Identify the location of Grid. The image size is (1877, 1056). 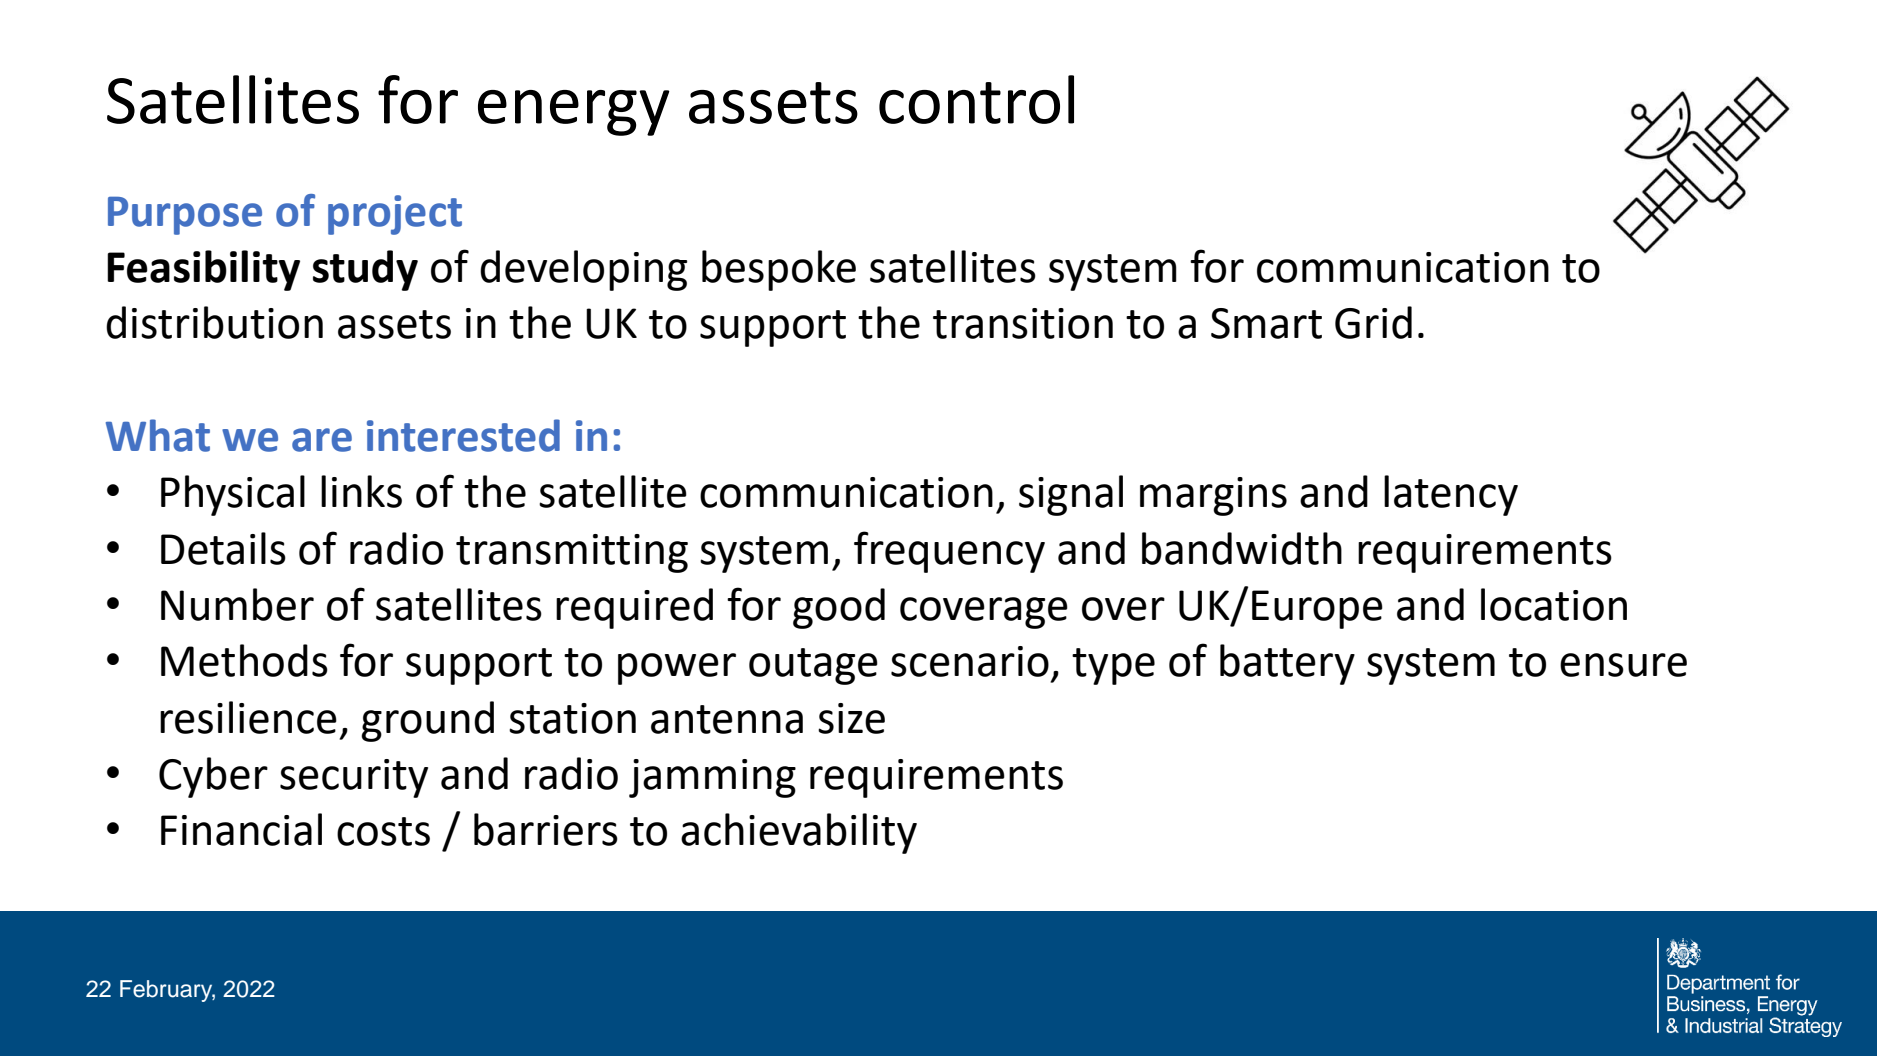
(1373, 322).
